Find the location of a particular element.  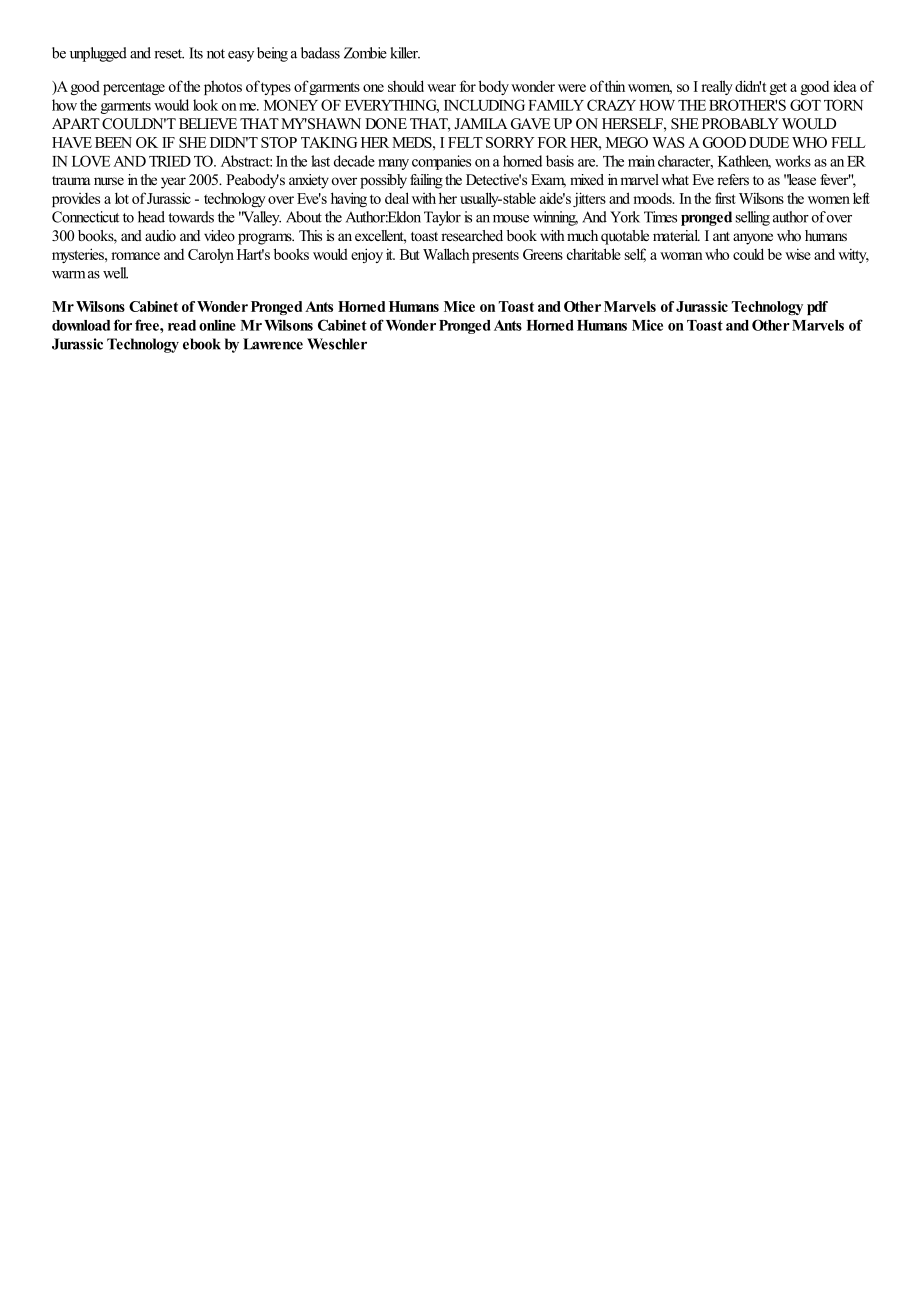

FELT is located at coordinates (465, 142).
